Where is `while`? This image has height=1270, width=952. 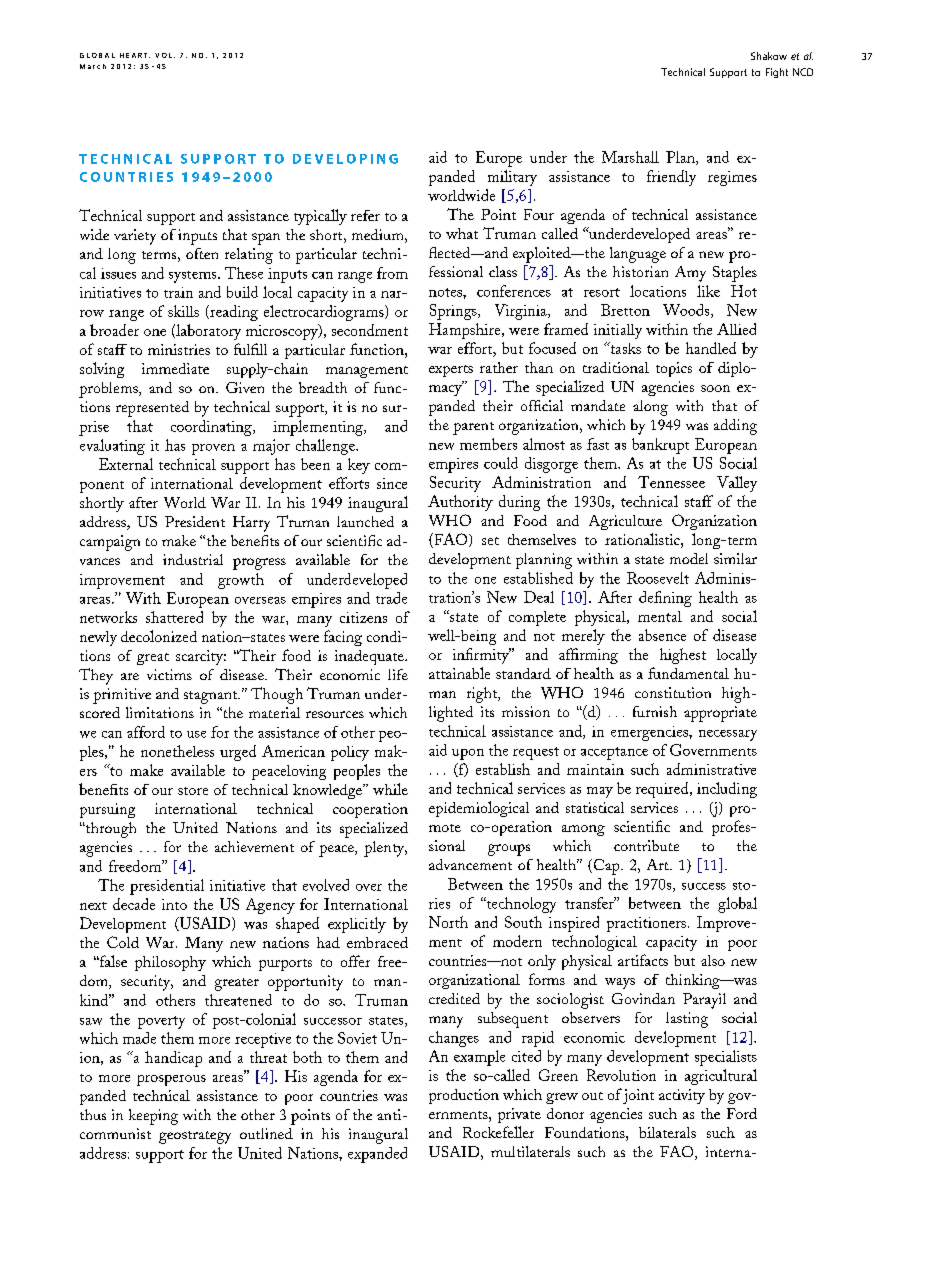
while is located at coordinates (390, 789).
